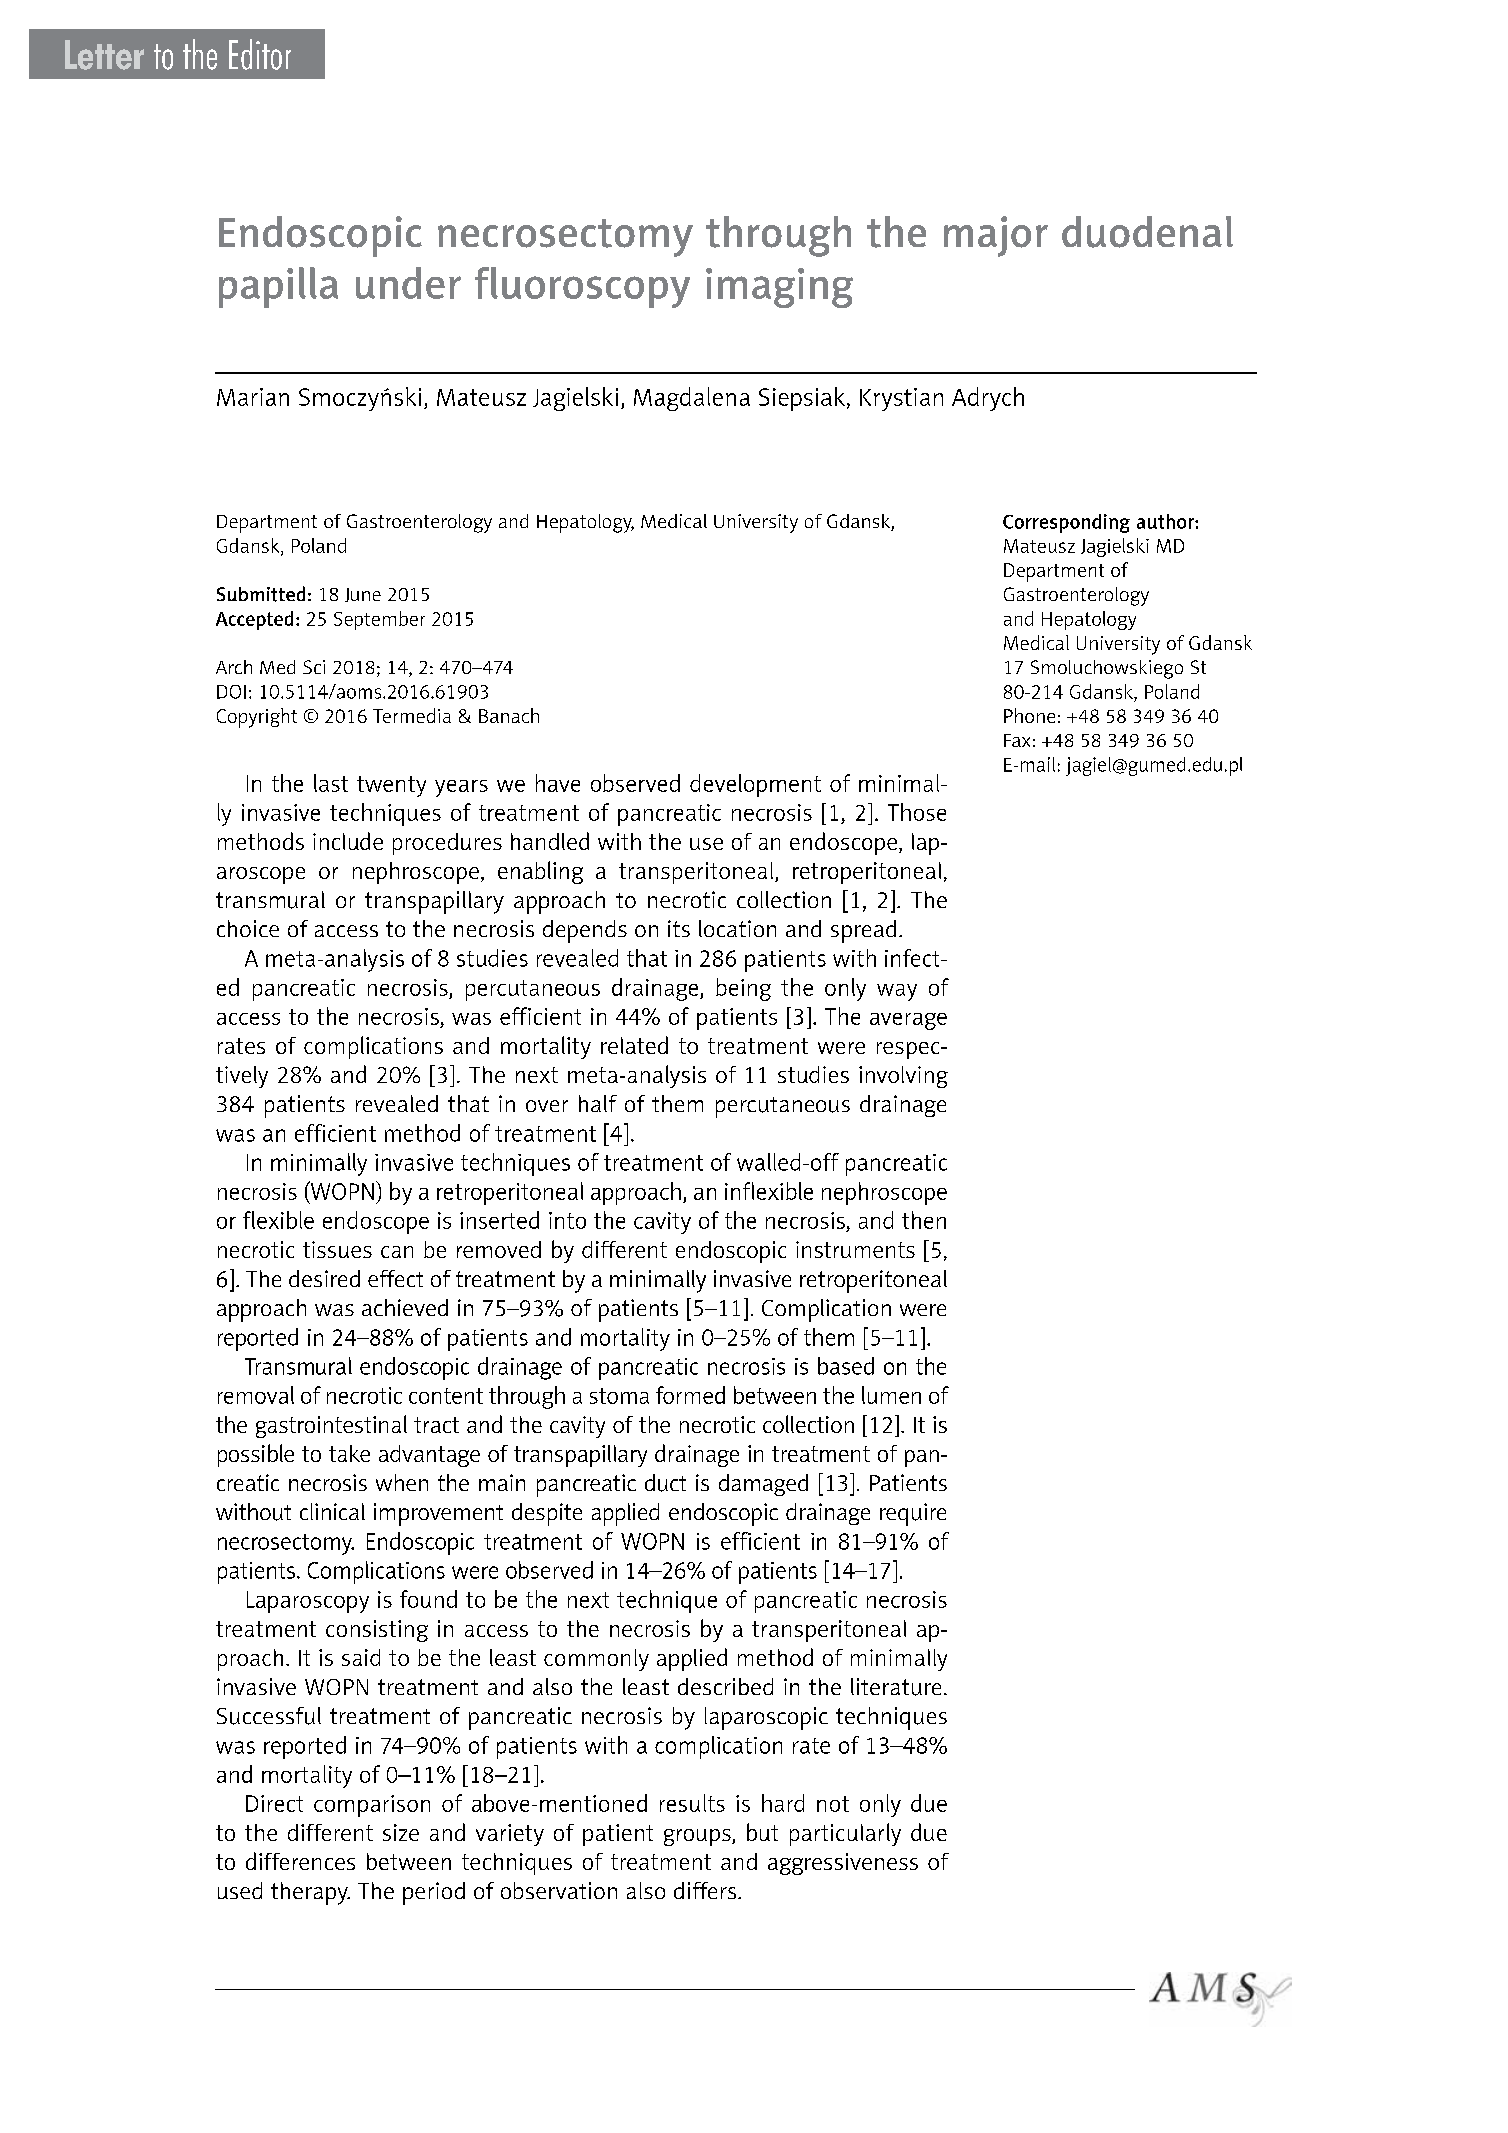  What do you see at coordinates (248, 928) in the screenshot?
I see `choice` at bounding box center [248, 928].
